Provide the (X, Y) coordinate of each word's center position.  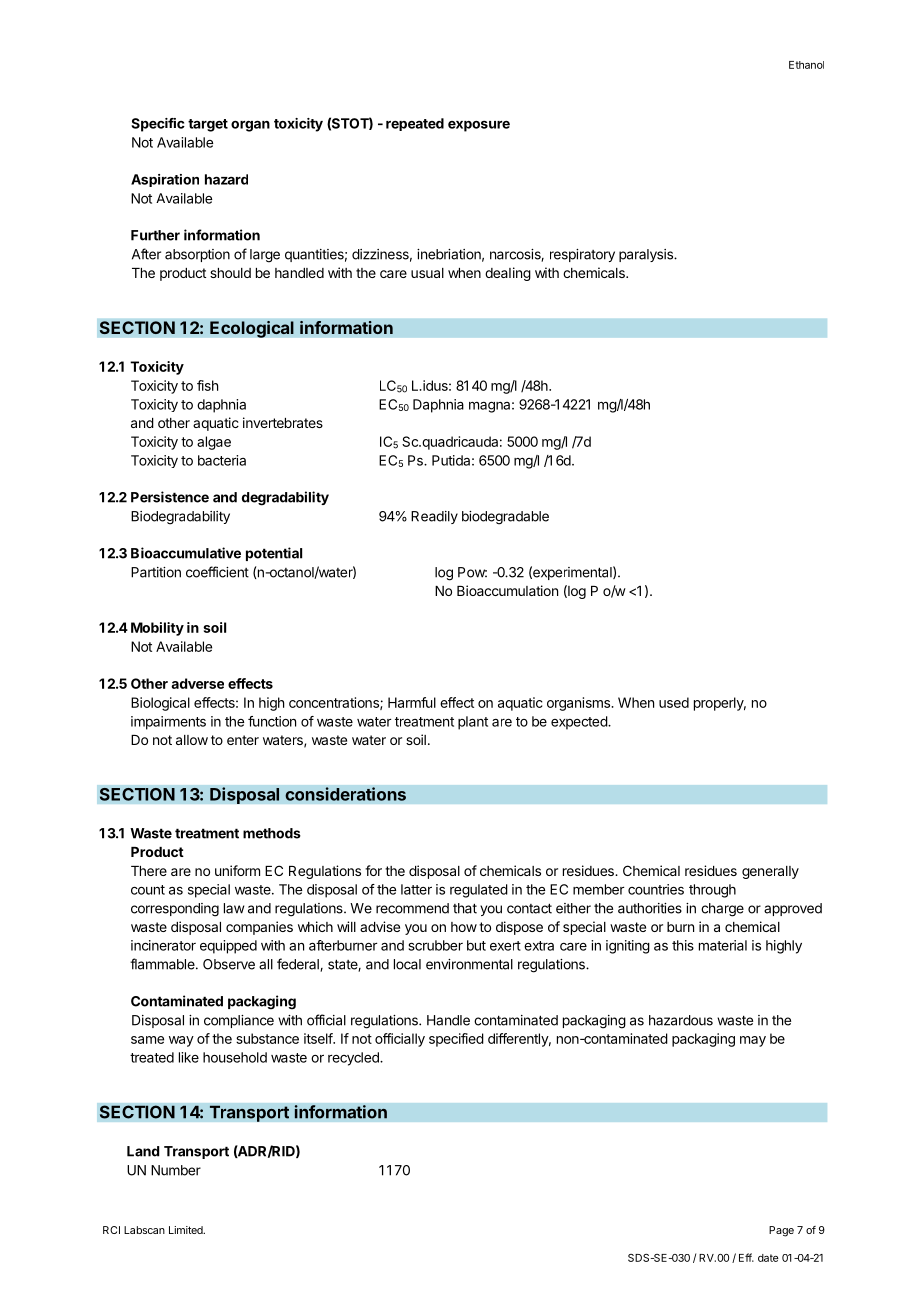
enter (243, 740)
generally (770, 872)
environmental (469, 964)
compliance (239, 1021)
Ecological (252, 329)
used (674, 702)
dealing (508, 274)
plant (473, 723)
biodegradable (505, 518)
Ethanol (806, 65)
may (753, 1041)
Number (176, 1170)
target (208, 125)
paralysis (647, 255)
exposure (479, 126)
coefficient (217, 572)
